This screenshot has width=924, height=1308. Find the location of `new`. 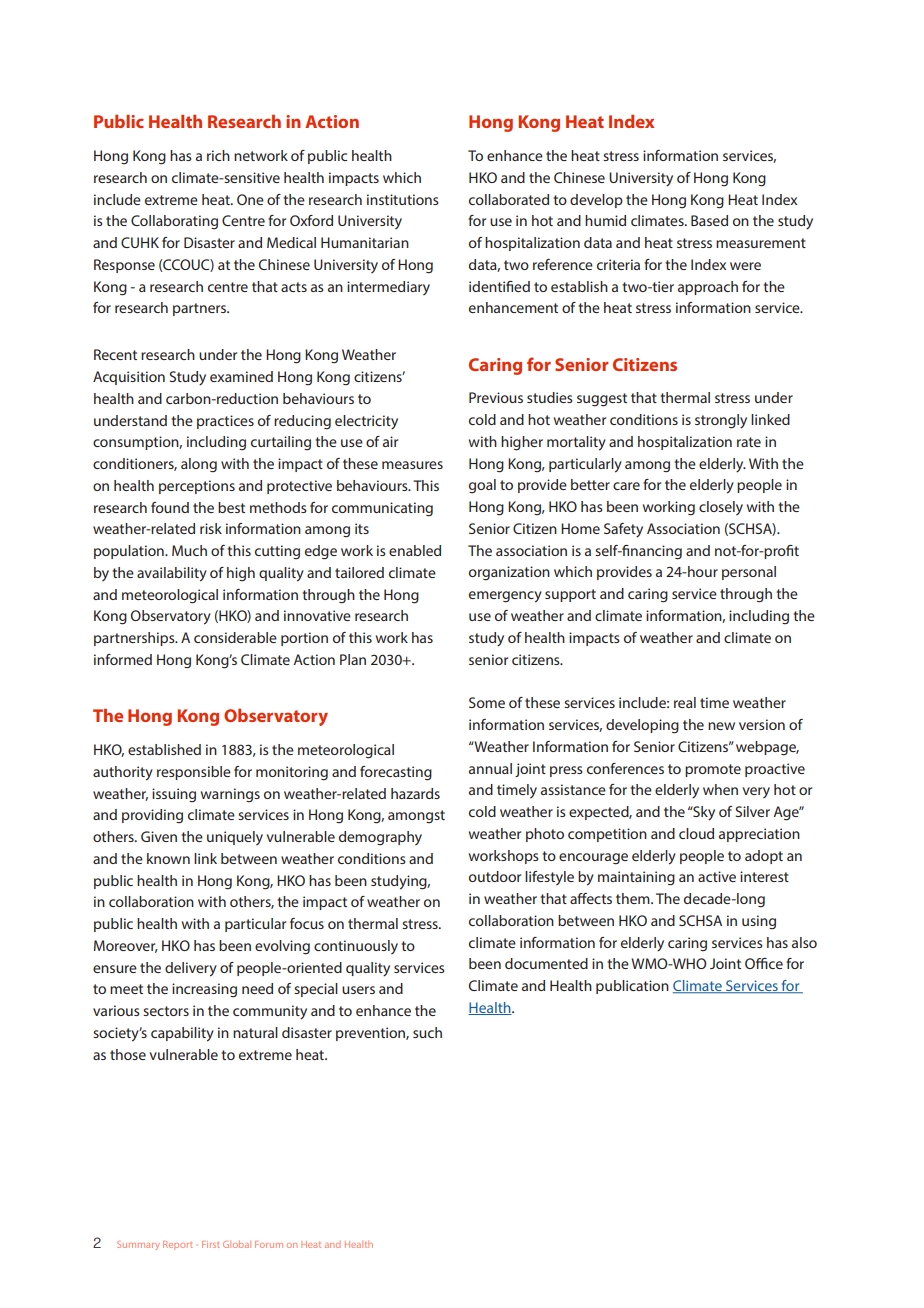

new is located at coordinates (721, 726).
